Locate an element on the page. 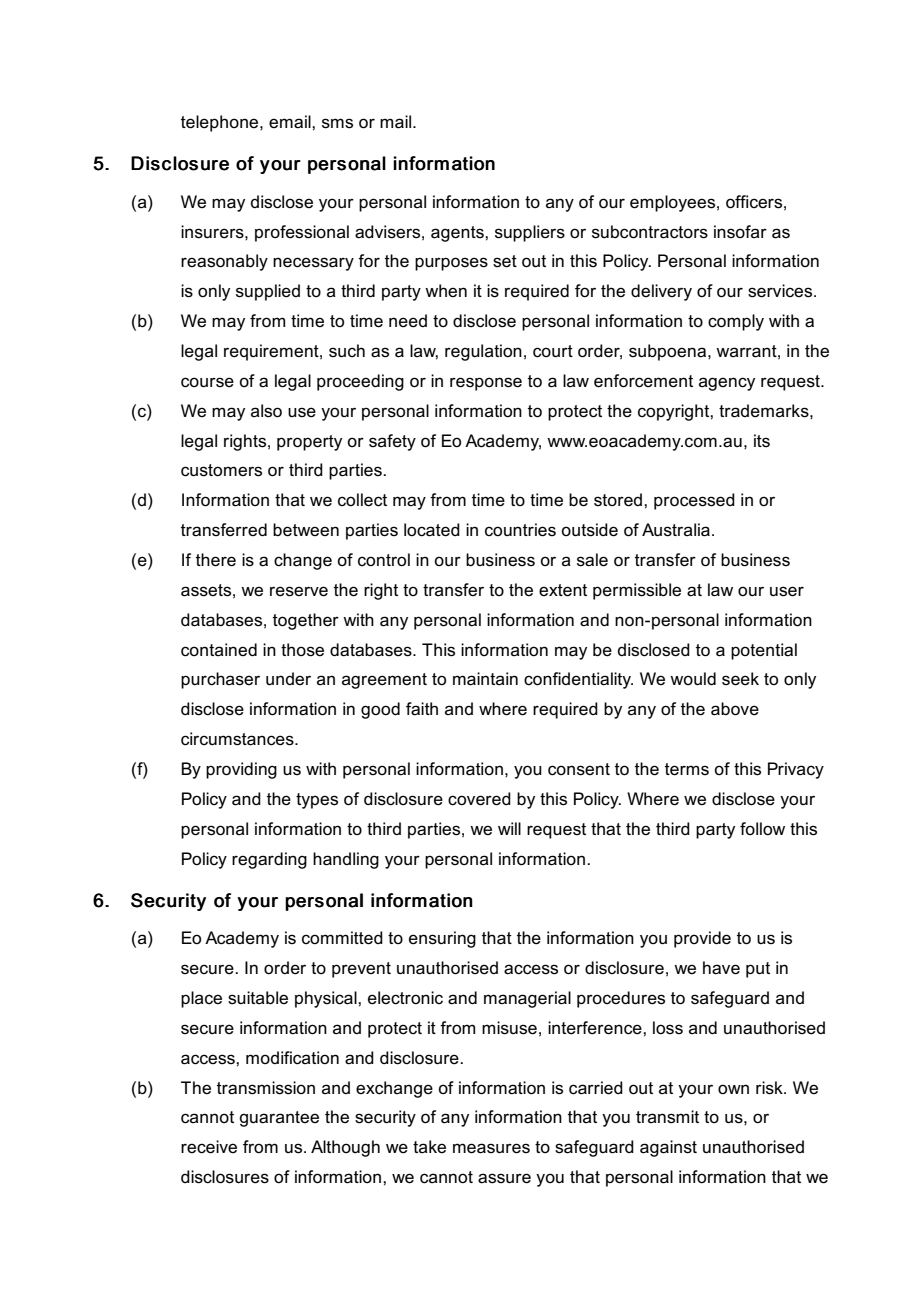 This image has width=924, height=1308. seek is located at coordinates (740, 679).
